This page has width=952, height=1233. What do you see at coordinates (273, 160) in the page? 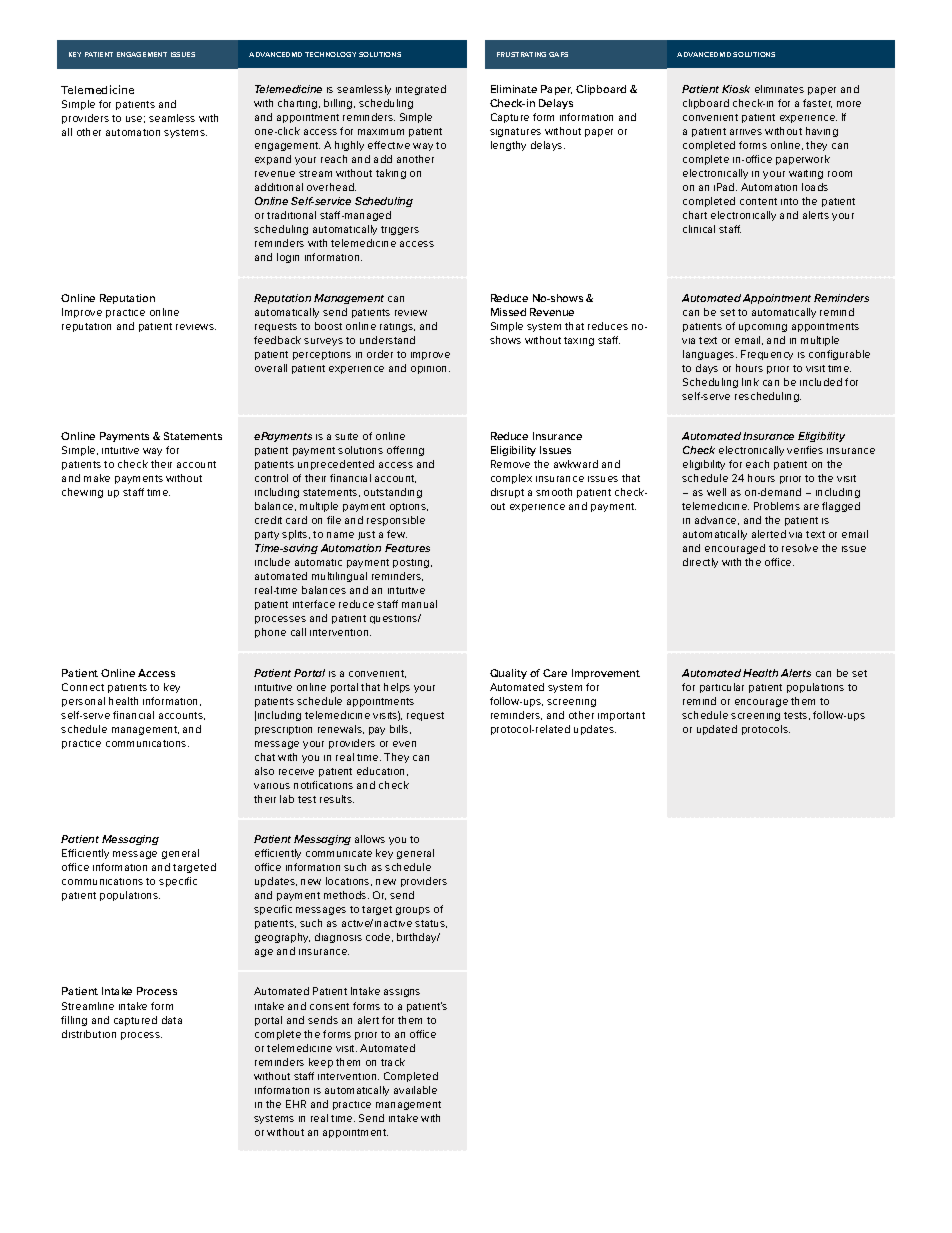
I see `expand` at bounding box center [273, 160].
